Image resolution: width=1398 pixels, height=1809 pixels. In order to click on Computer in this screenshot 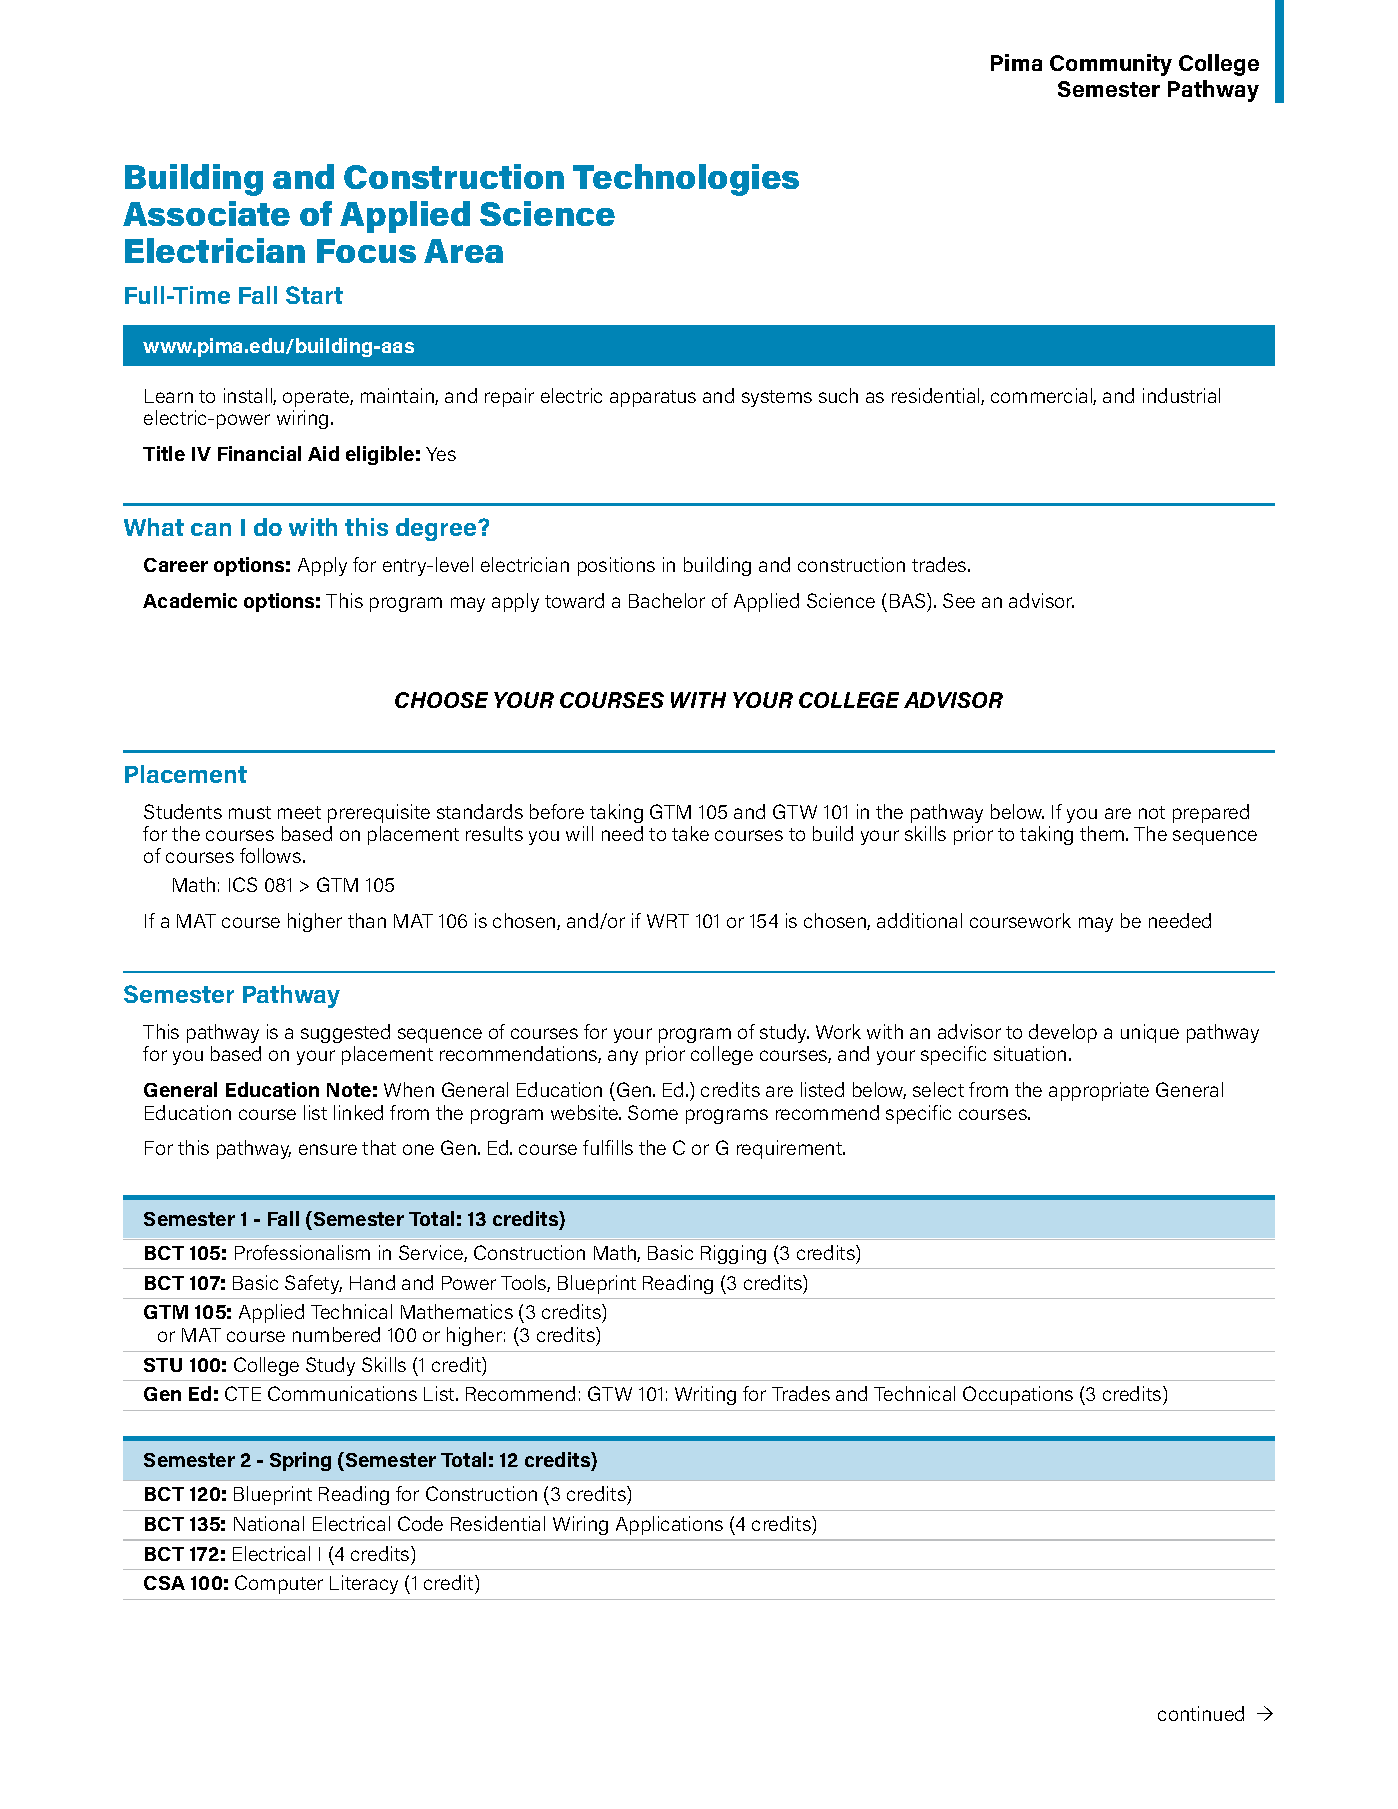, I will do `click(279, 1584)`.
